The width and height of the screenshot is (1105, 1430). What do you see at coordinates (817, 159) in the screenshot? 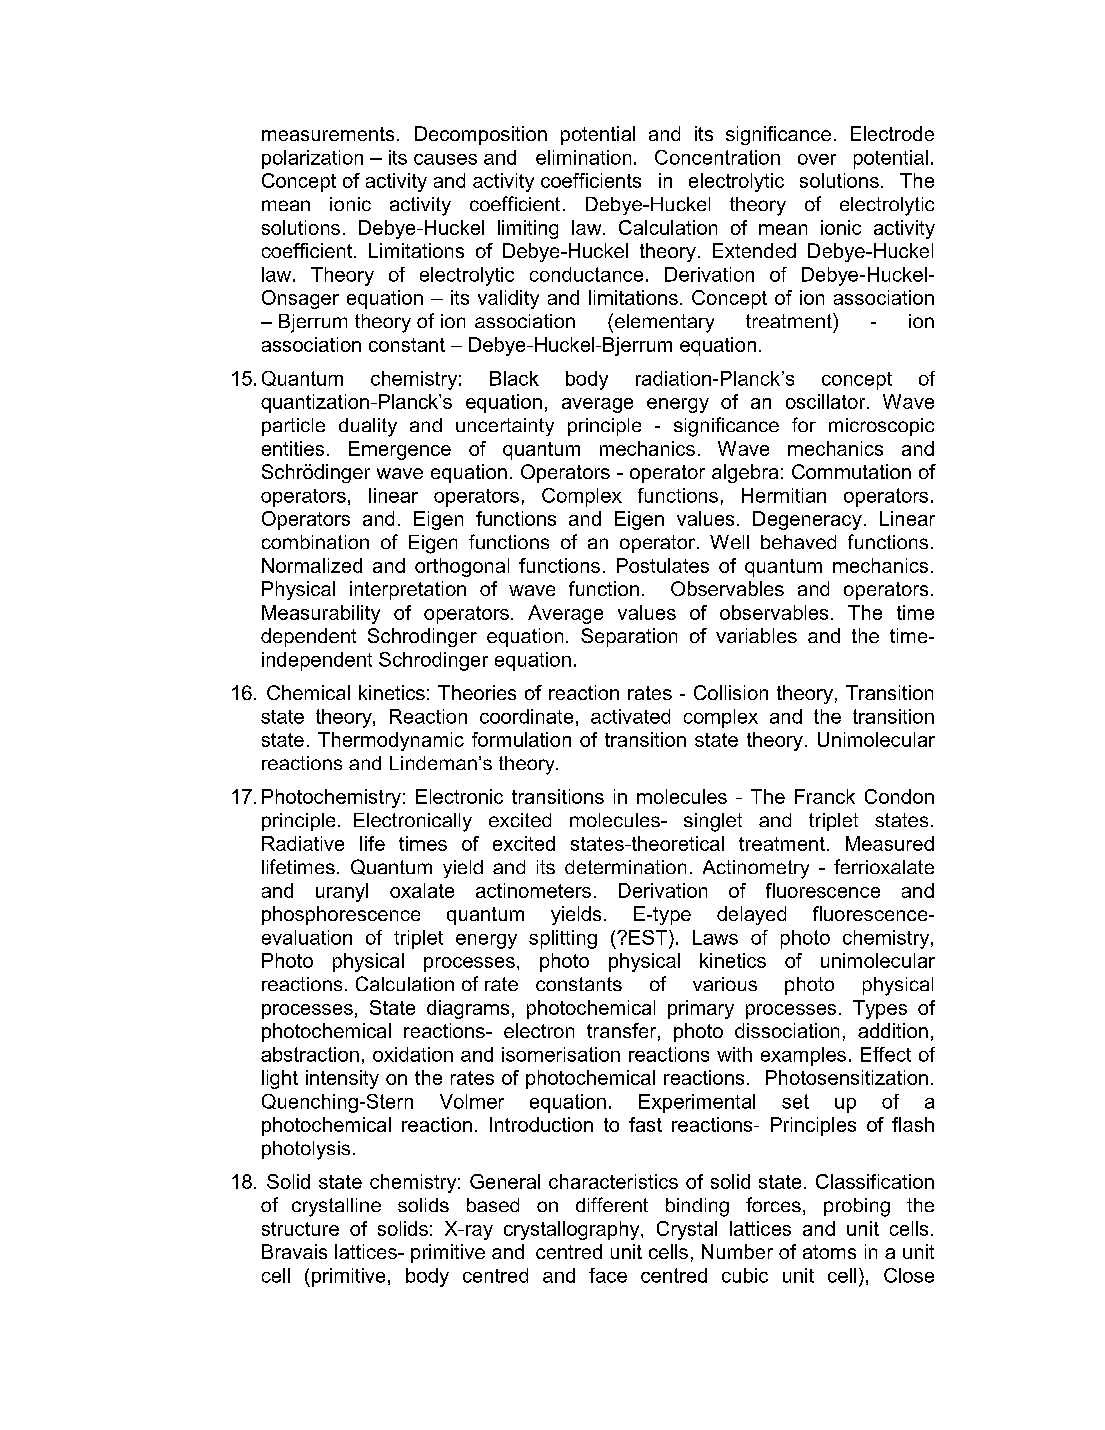
I see `over` at bounding box center [817, 159].
